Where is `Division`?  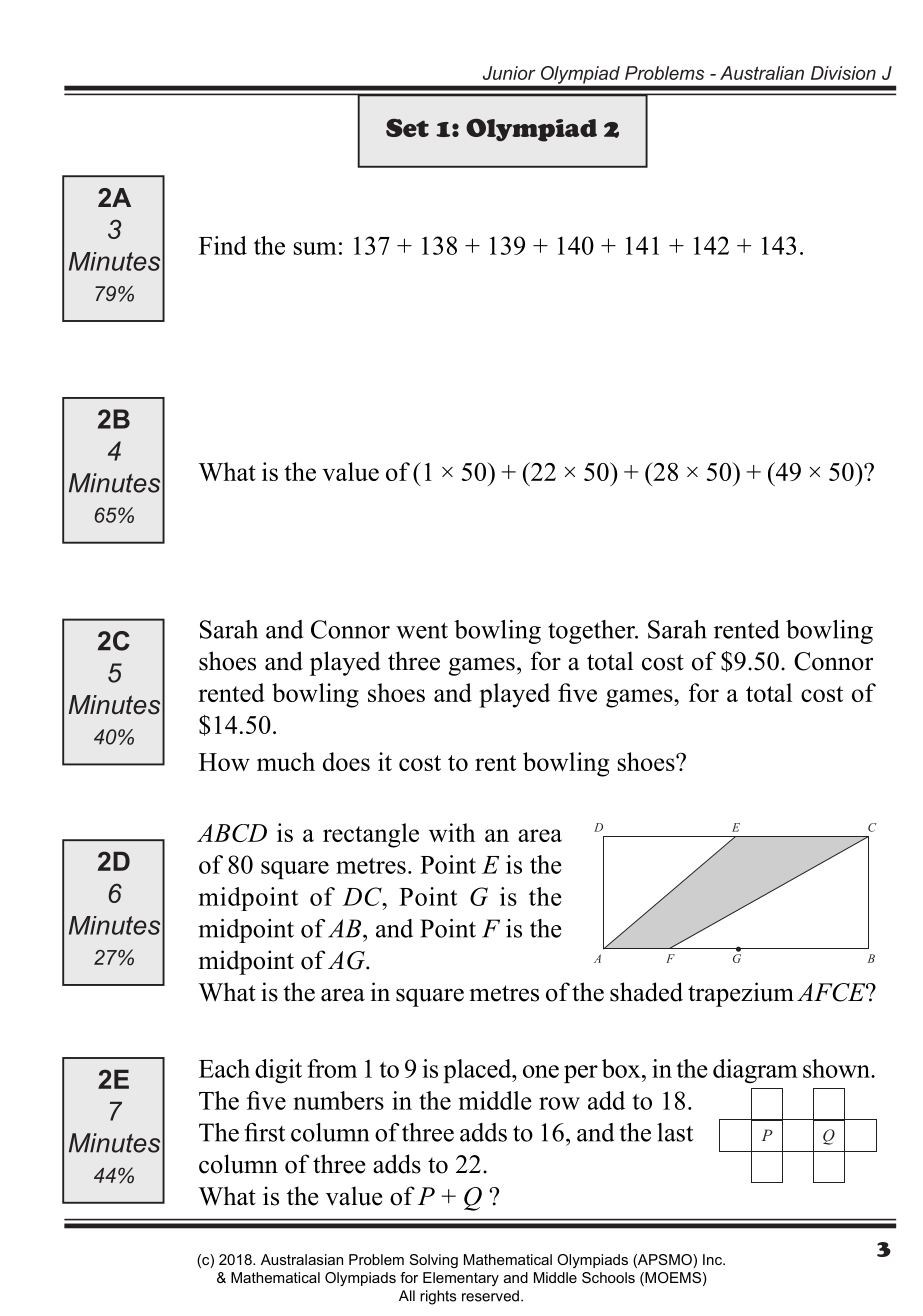
Division is located at coordinates (843, 73).
